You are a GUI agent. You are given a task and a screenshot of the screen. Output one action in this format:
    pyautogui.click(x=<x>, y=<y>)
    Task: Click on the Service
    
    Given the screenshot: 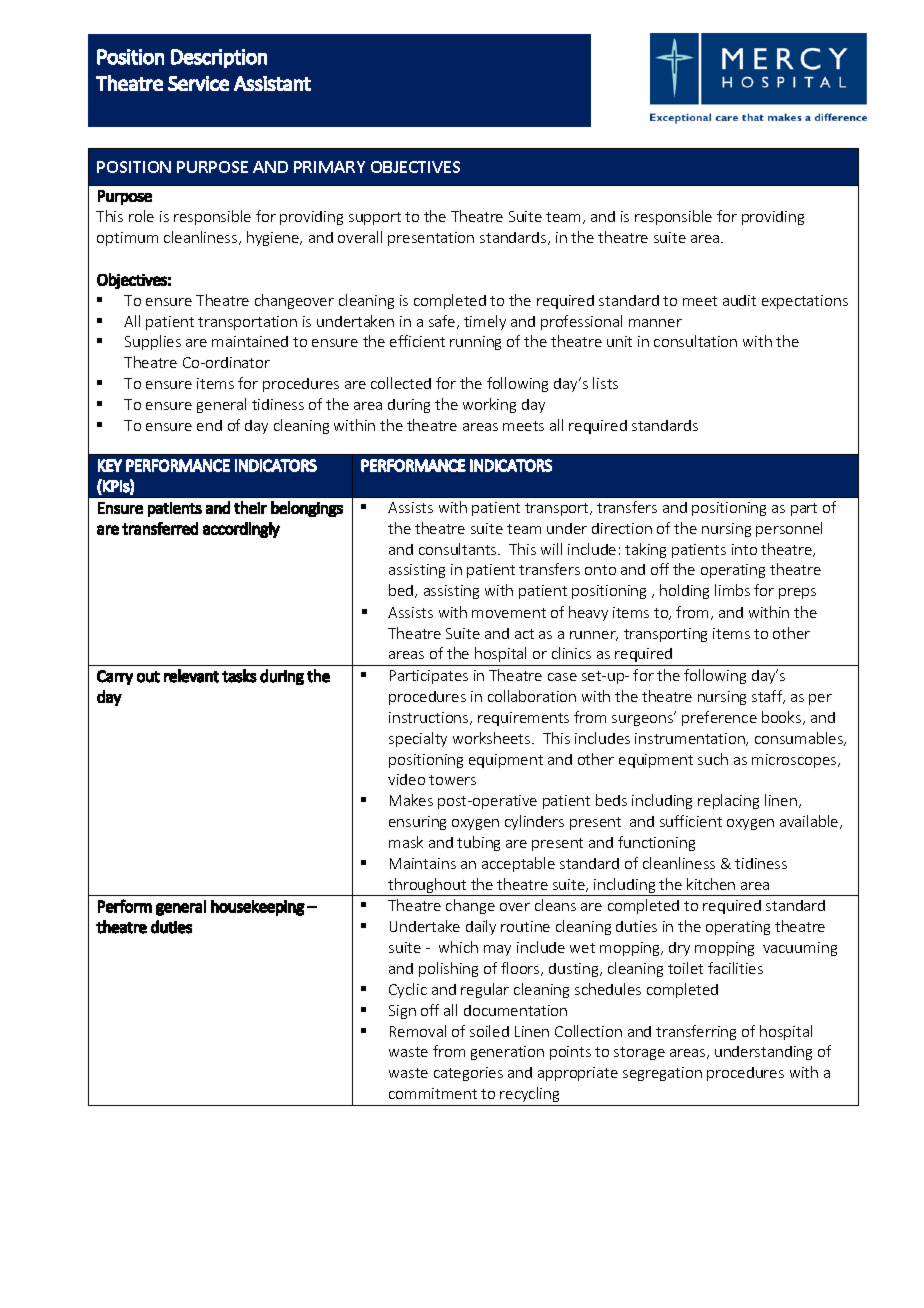 What is the action you would take?
    pyautogui.click(x=198, y=83)
